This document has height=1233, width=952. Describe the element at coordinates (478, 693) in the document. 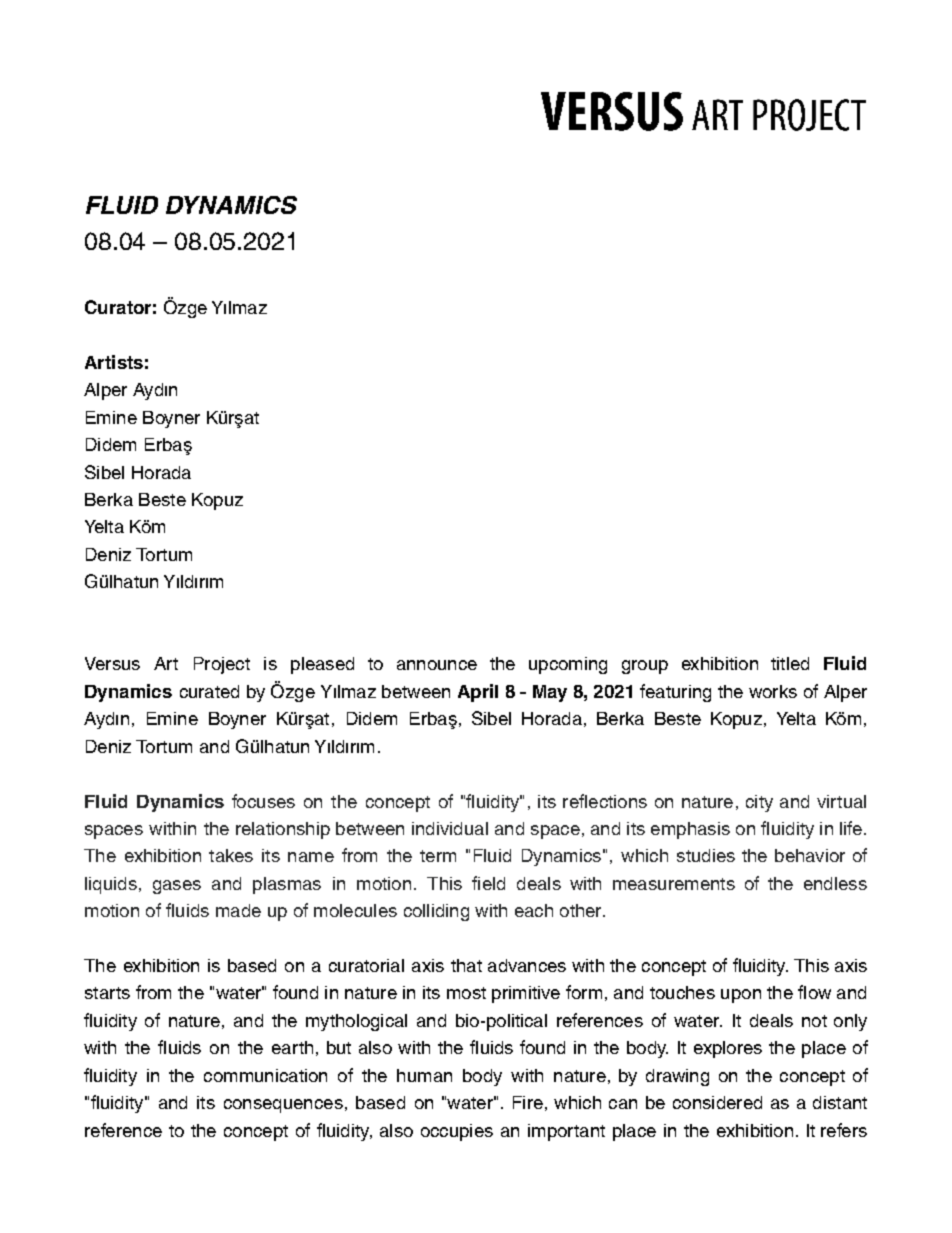

I see `April` at that location.
